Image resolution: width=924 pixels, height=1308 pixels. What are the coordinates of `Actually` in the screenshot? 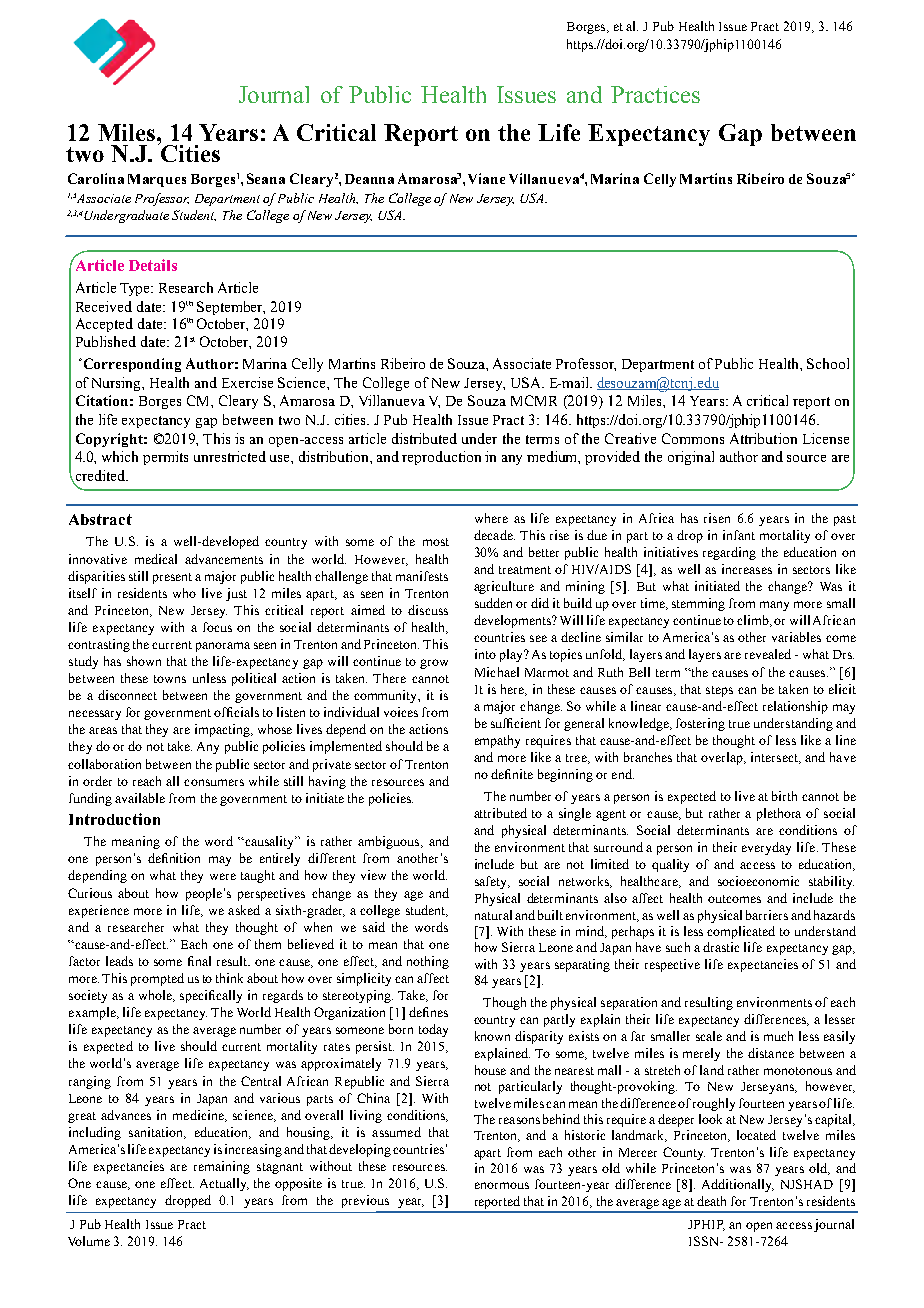 It's located at (224, 1184).
